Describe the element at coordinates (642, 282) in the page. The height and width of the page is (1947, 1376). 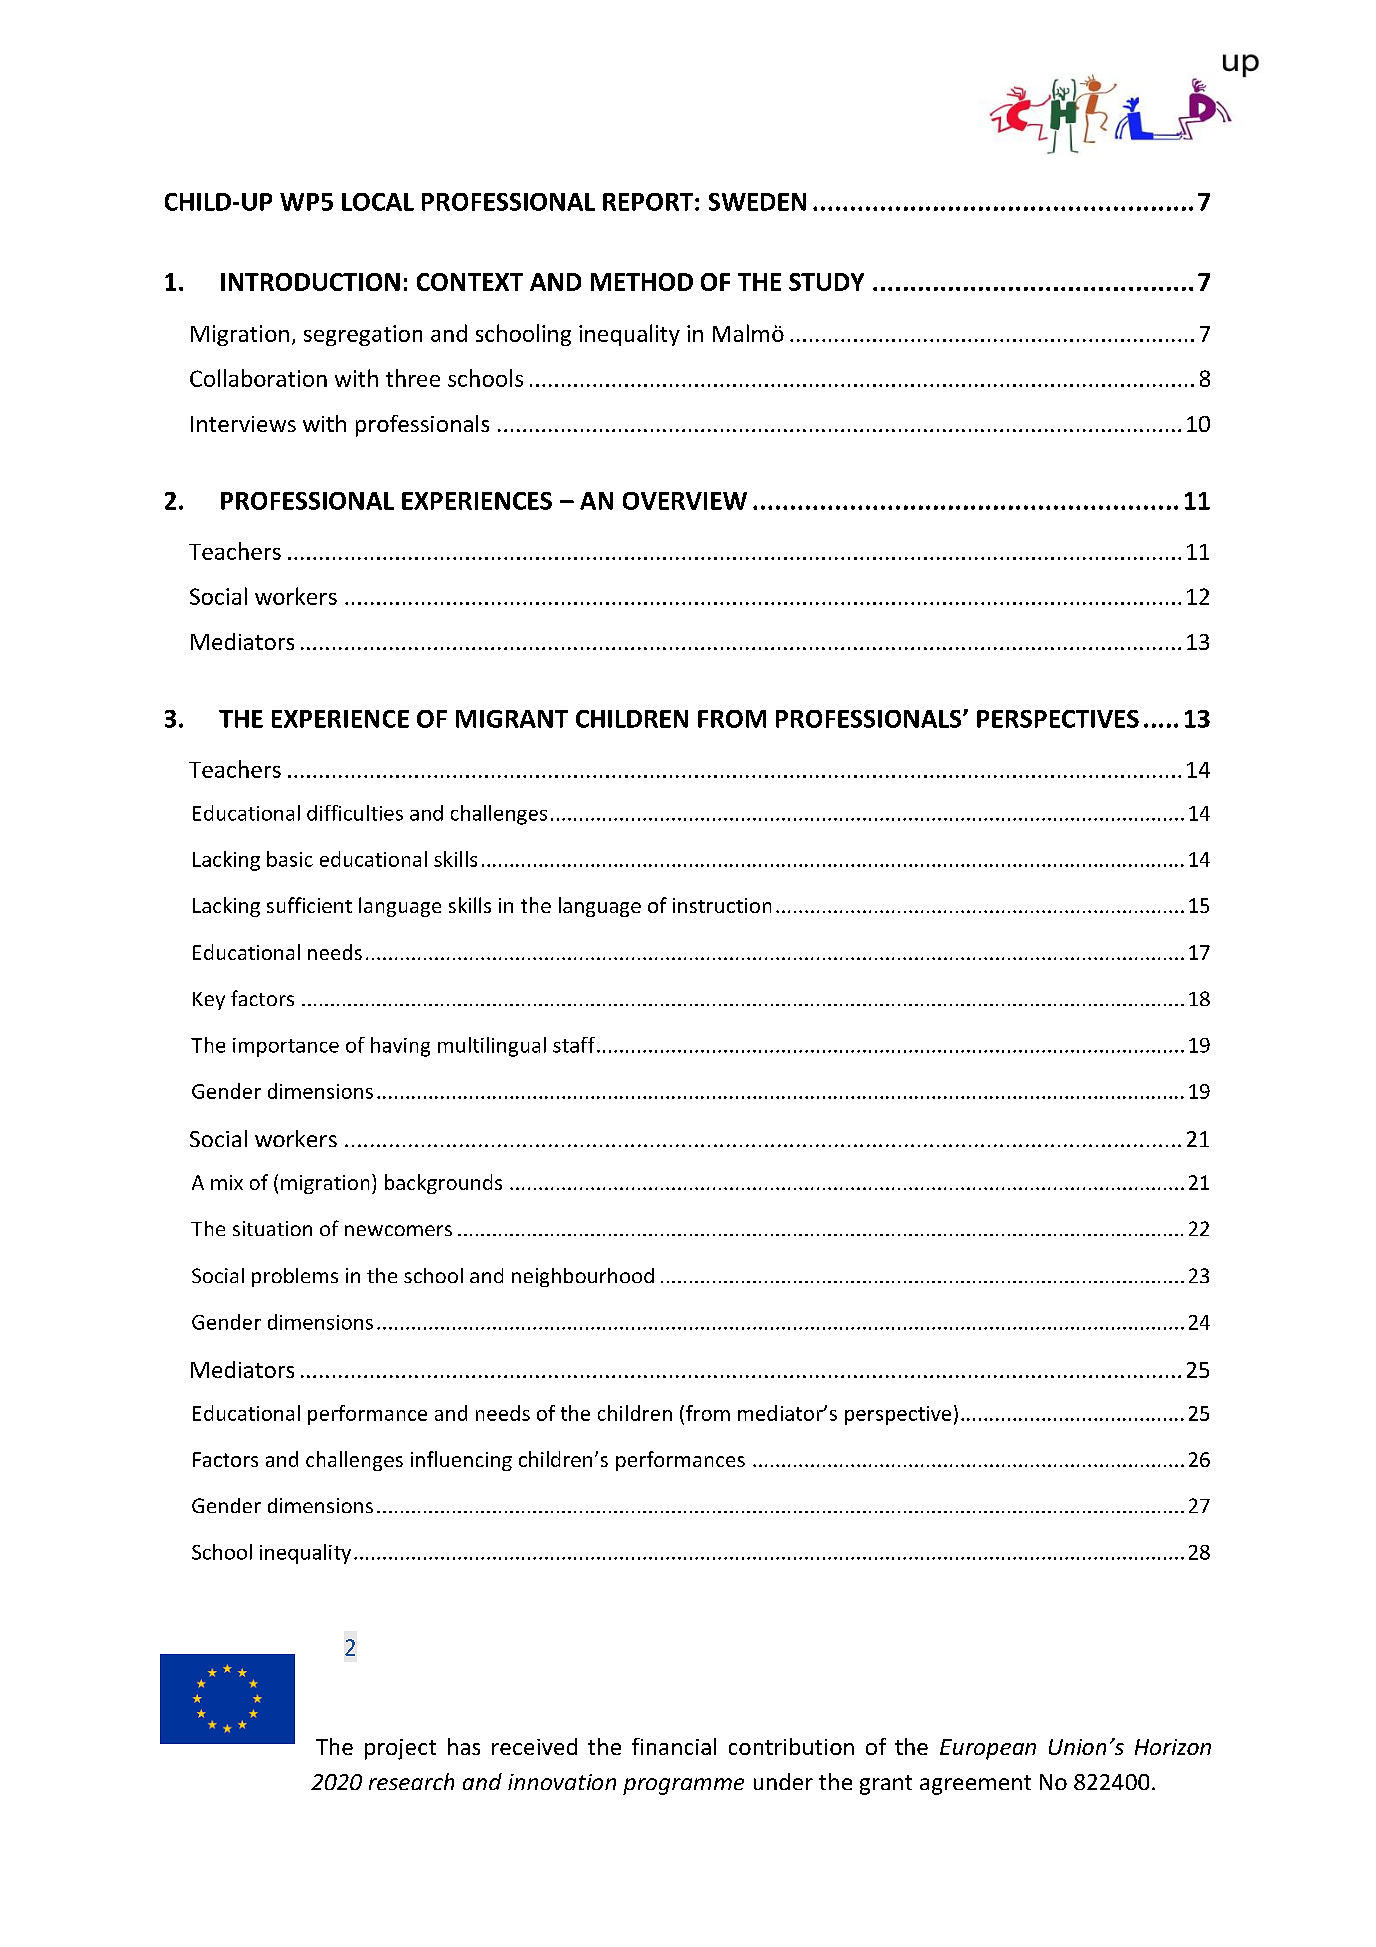
I see `METHOD` at that location.
